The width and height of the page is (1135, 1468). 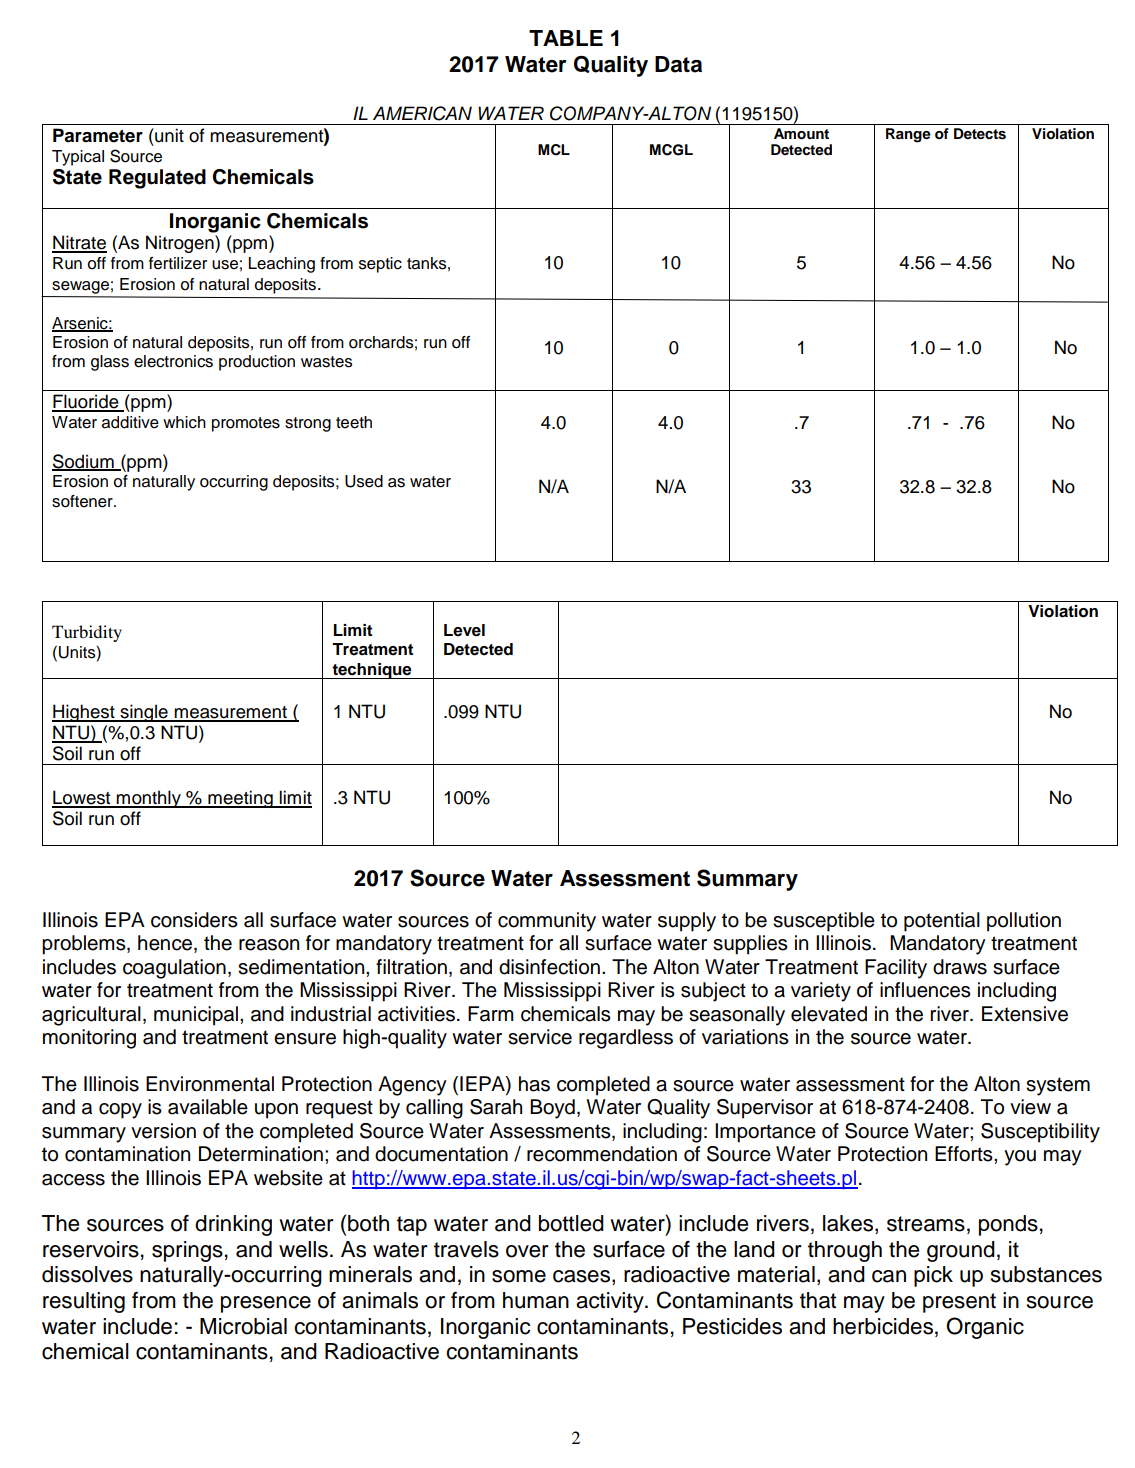 I want to click on human, so click(x=536, y=1300).
